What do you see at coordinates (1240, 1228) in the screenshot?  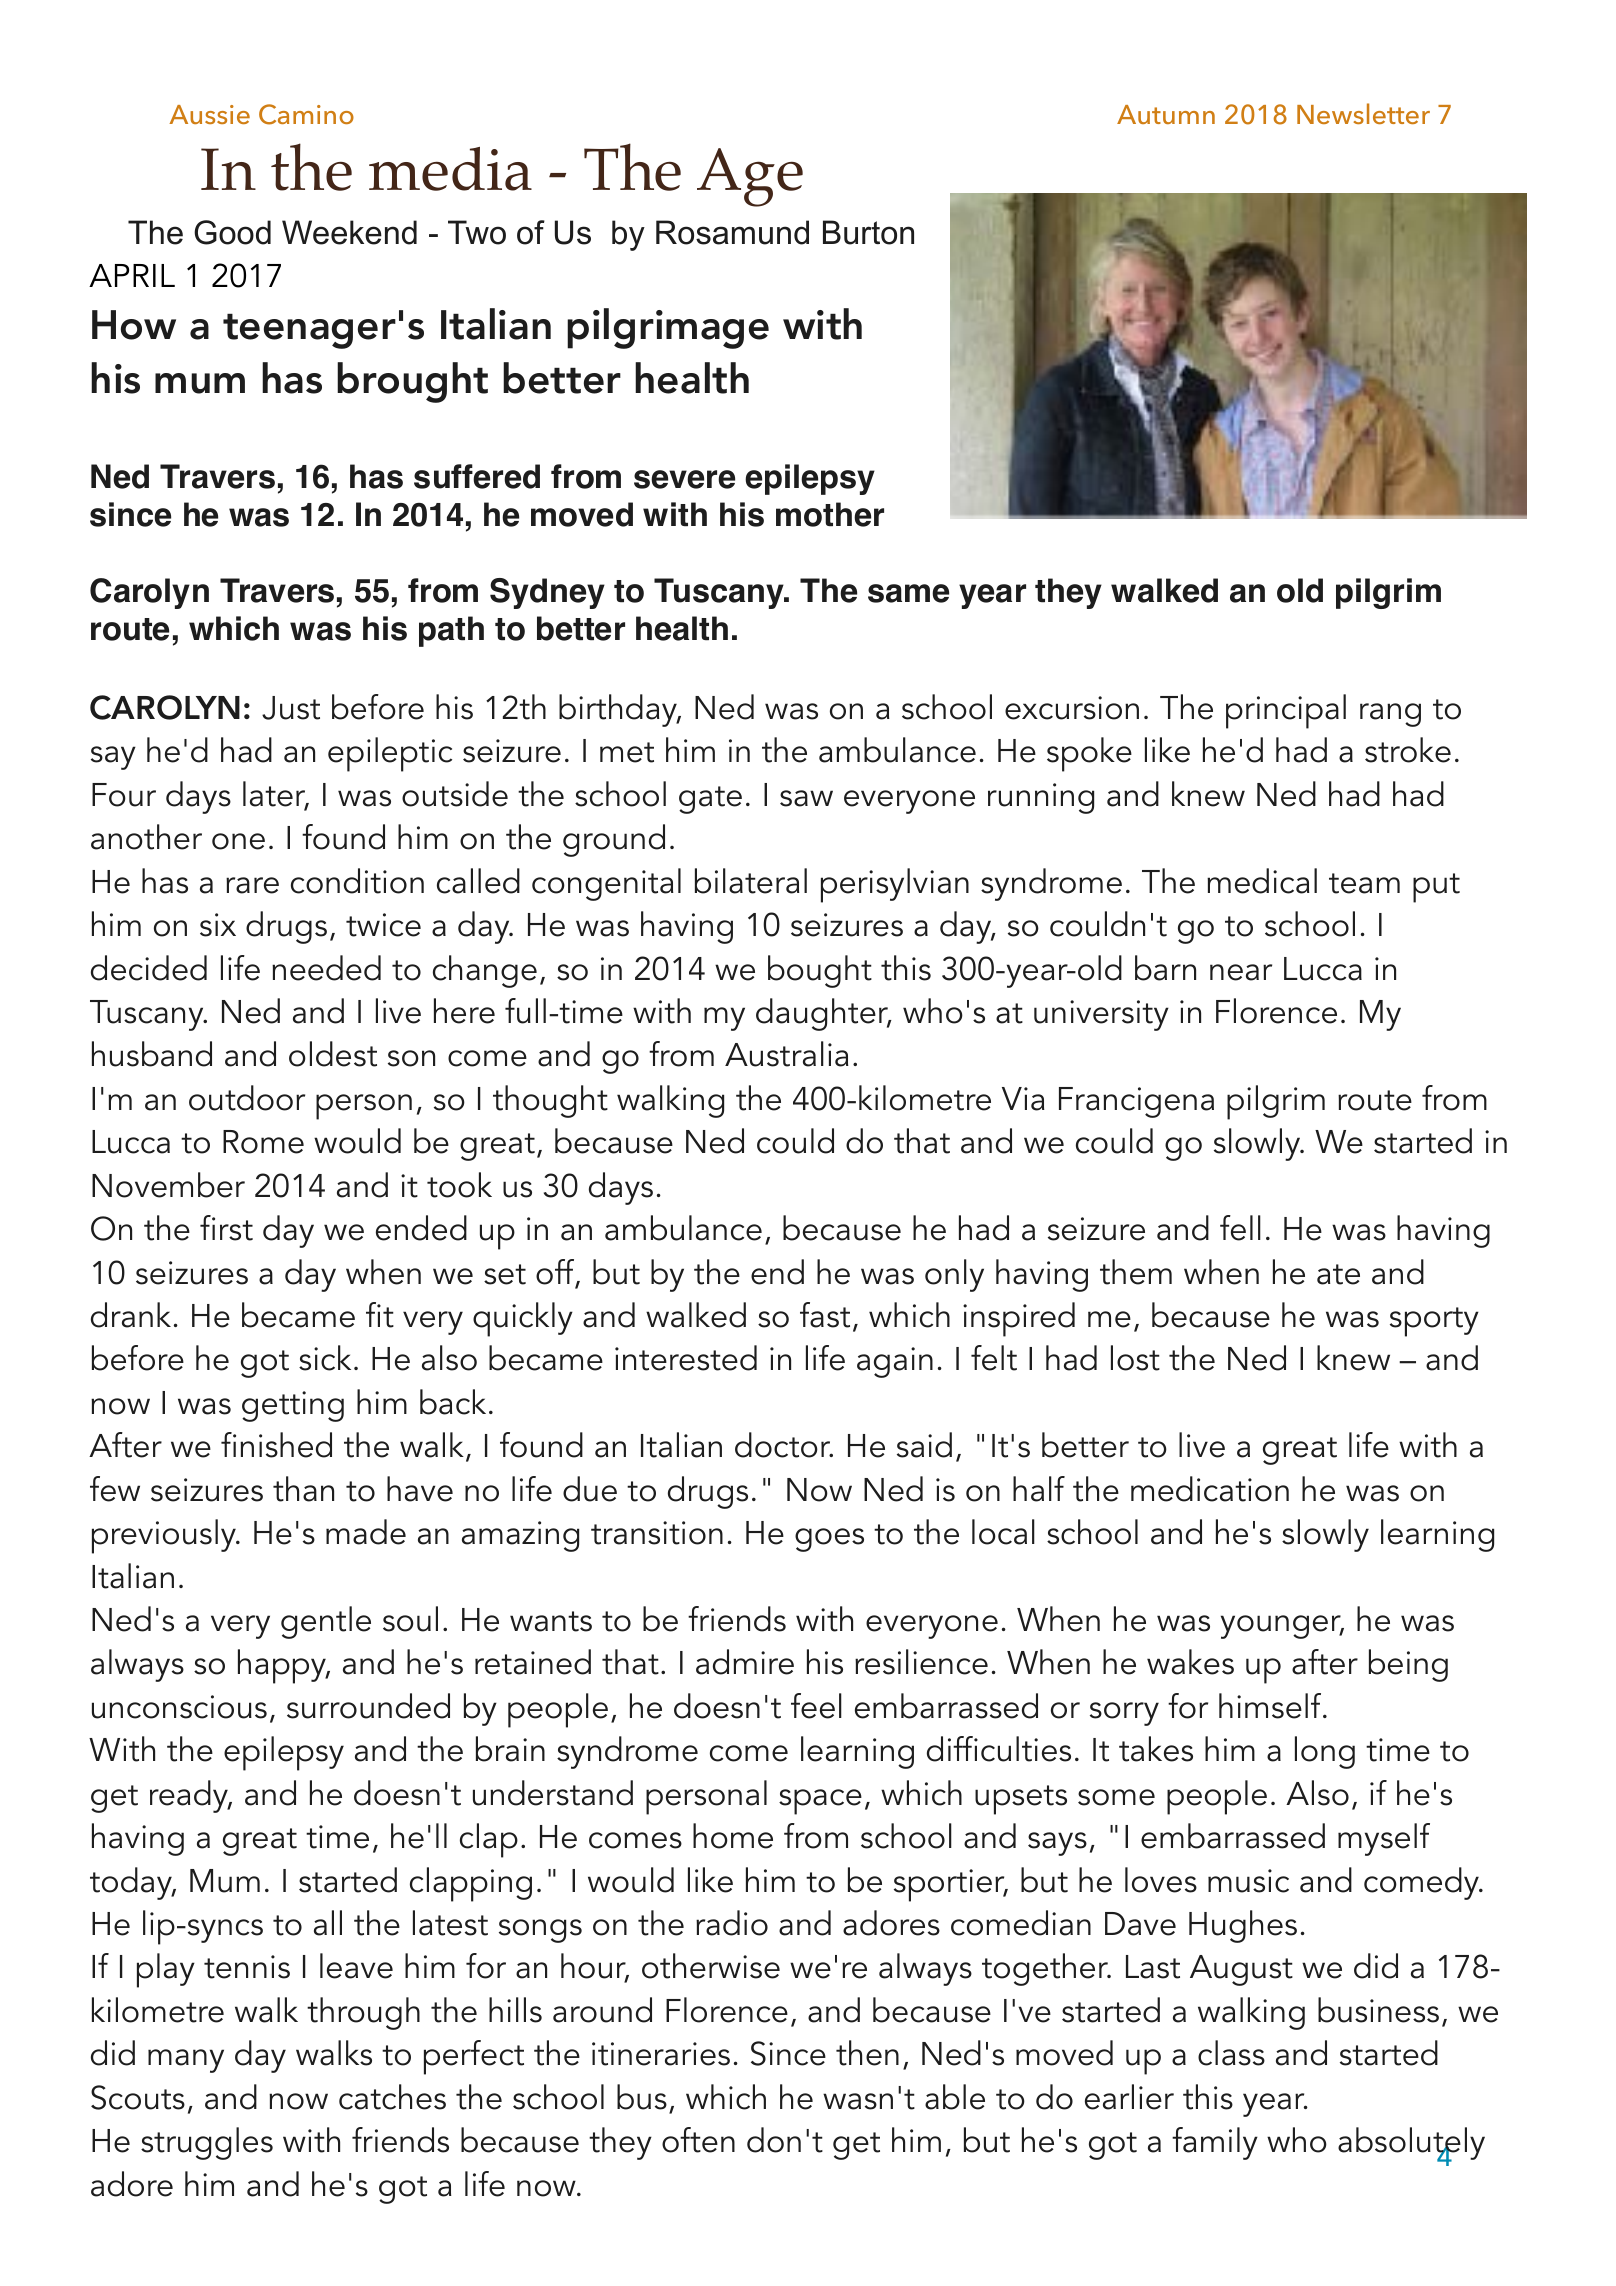 I see `fell` at bounding box center [1240, 1228].
